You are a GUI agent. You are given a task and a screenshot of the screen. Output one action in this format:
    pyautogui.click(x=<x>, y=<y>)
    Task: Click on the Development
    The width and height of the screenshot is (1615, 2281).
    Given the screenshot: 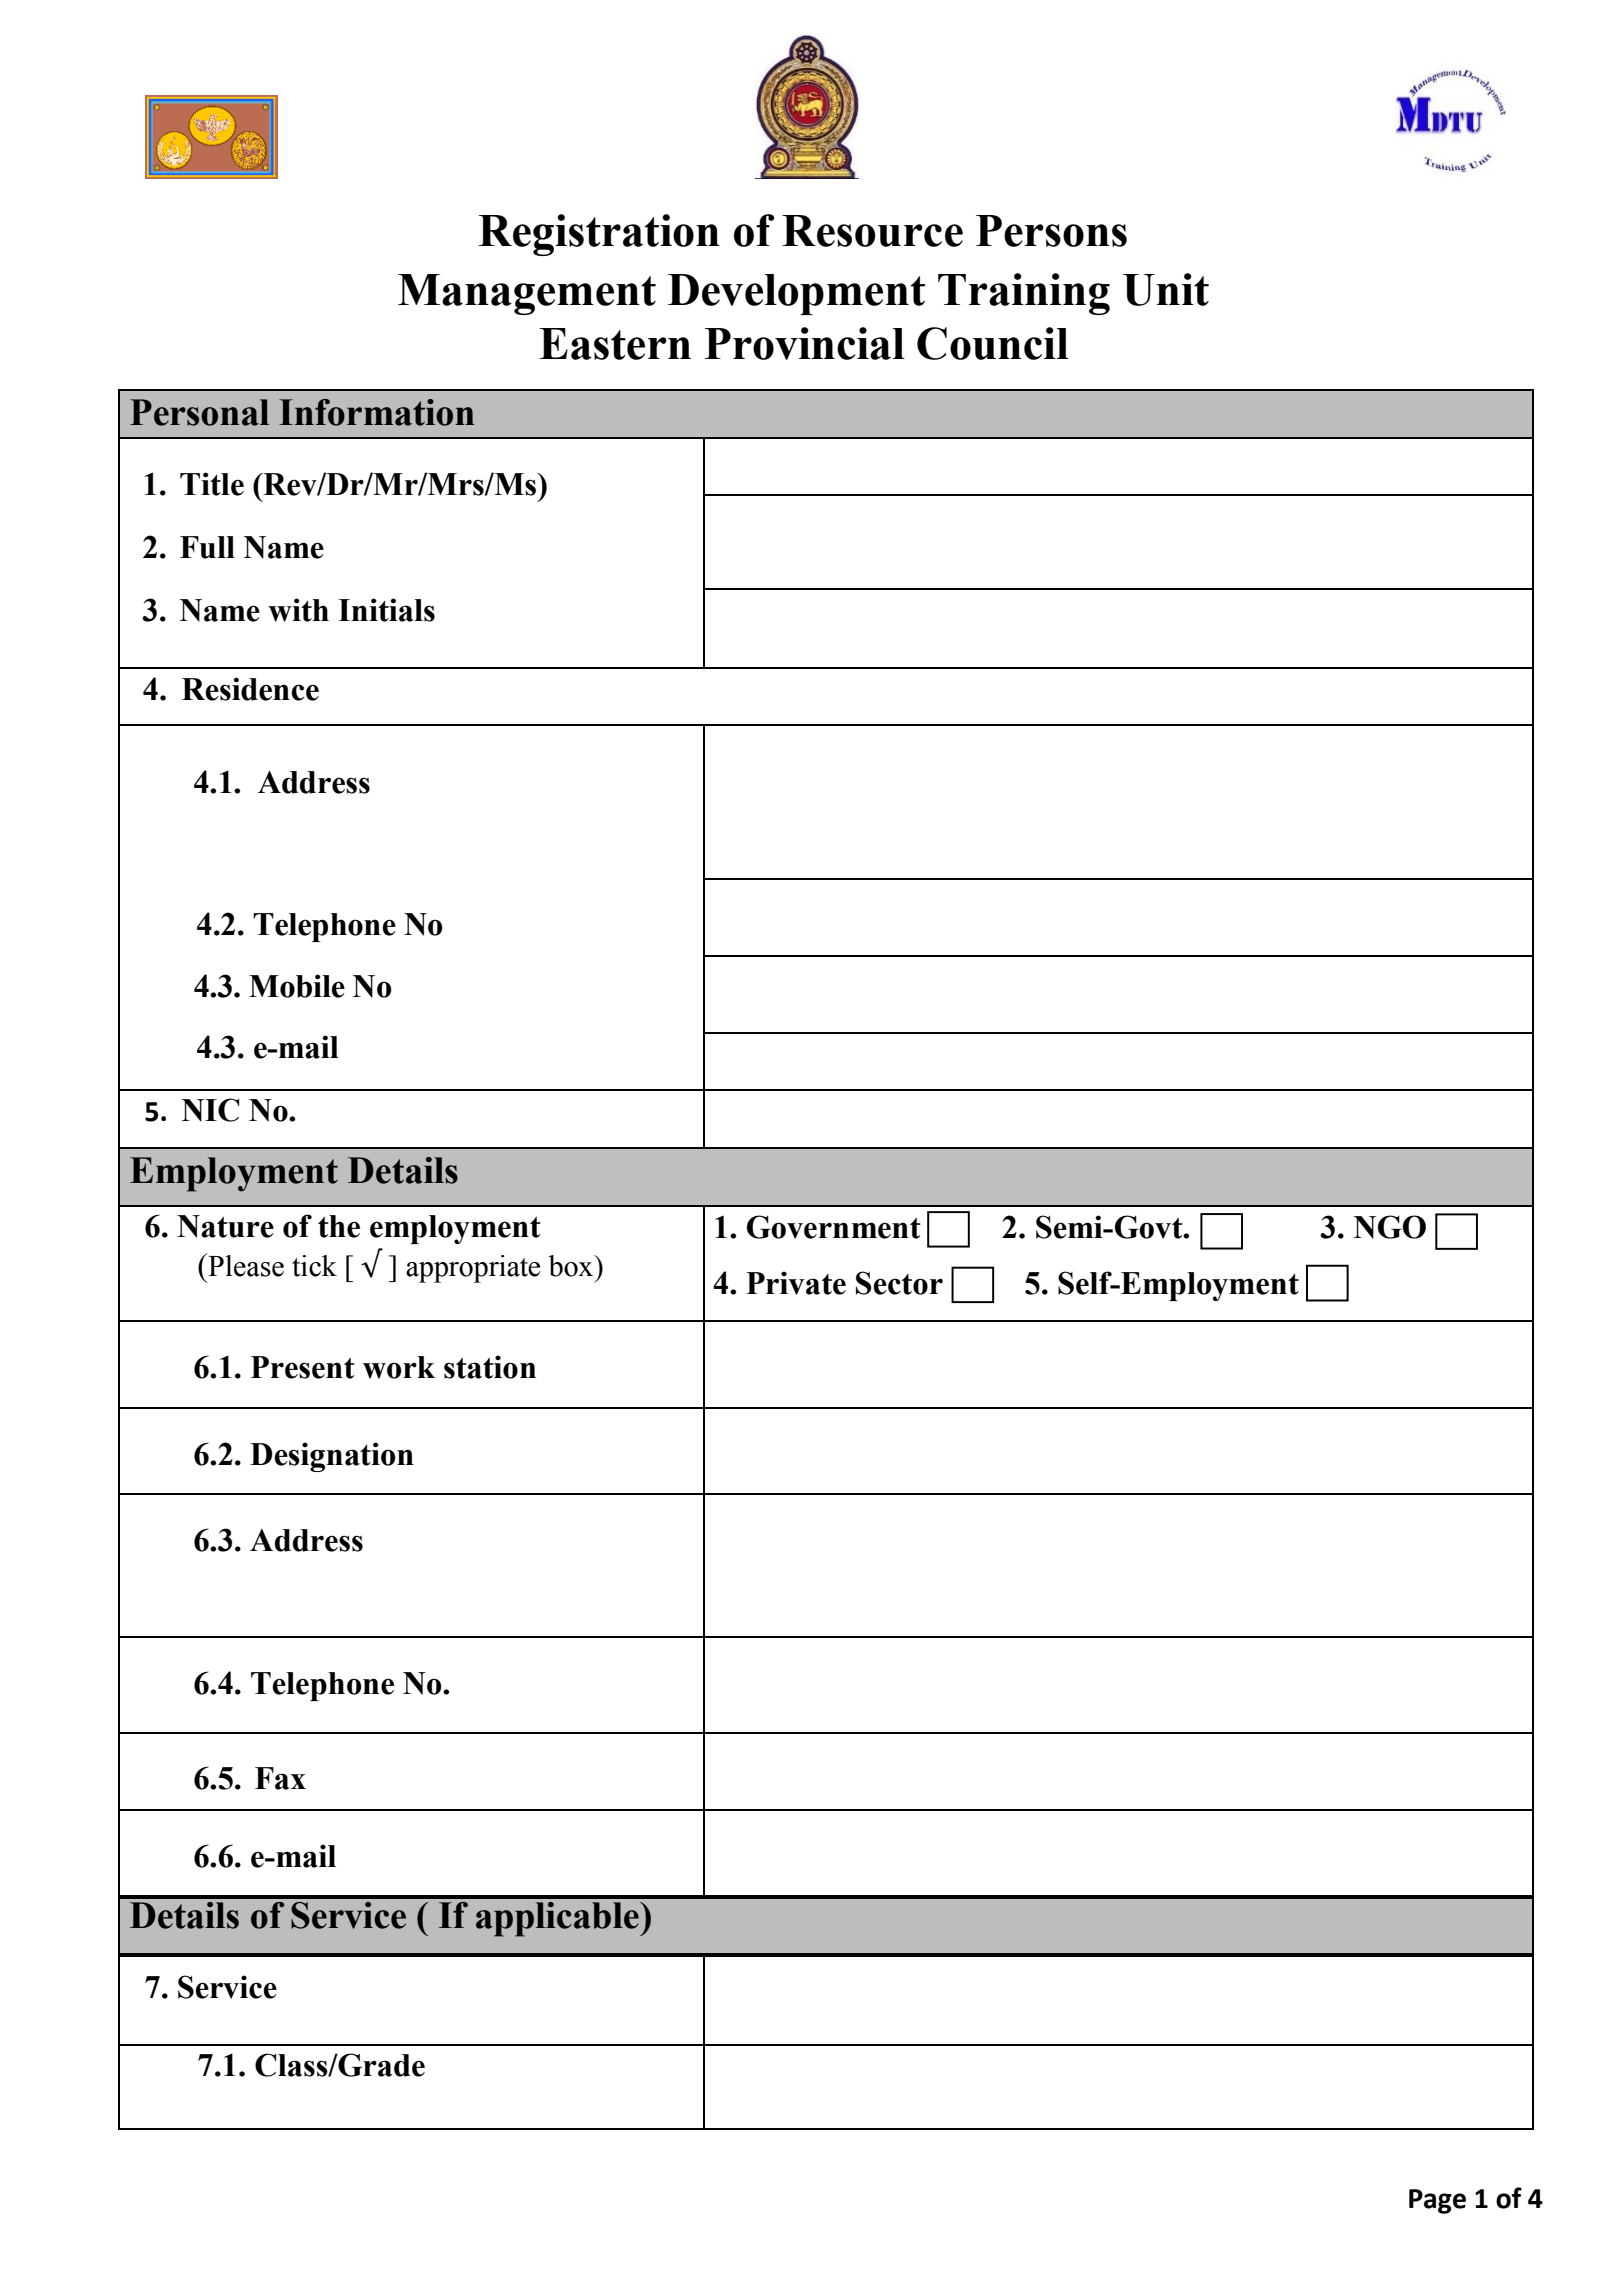 What is the action you would take?
    pyautogui.click(x=796, y=294)
